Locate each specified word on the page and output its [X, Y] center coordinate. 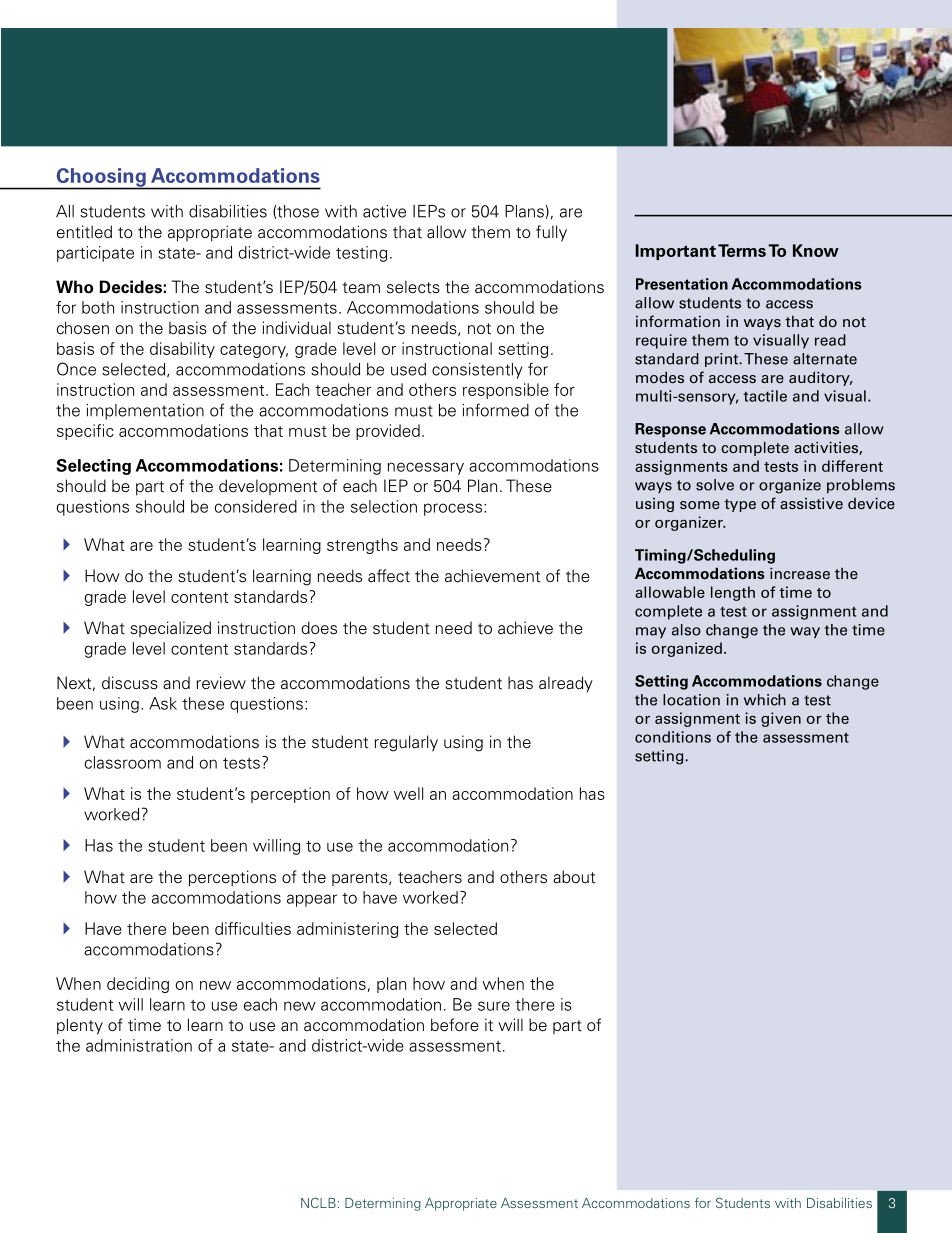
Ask [163, 703]
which [765, 700]
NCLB [318, 1202]
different [852, 466]
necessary [426, 468]
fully [551, 233]
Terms [742, 250]
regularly [406, 743]
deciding [138, 985]
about [574, 877]
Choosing [101, 178]
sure [494, 1006]
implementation [145, 412]
